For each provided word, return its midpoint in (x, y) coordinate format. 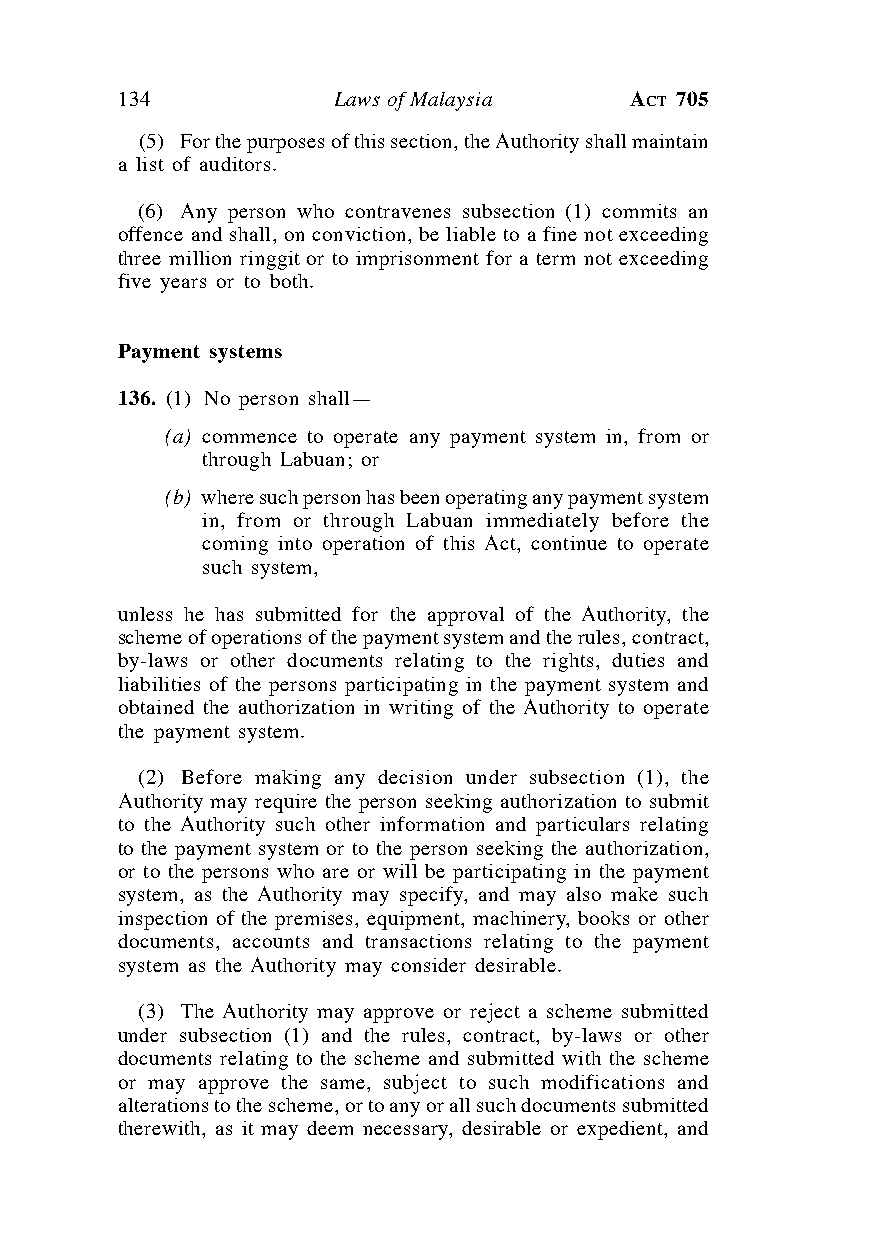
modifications (602, 1081)
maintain (669, 141)
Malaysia (451, 101)
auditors (235, 164)
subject (415, 1084)
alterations (163, 1105)
